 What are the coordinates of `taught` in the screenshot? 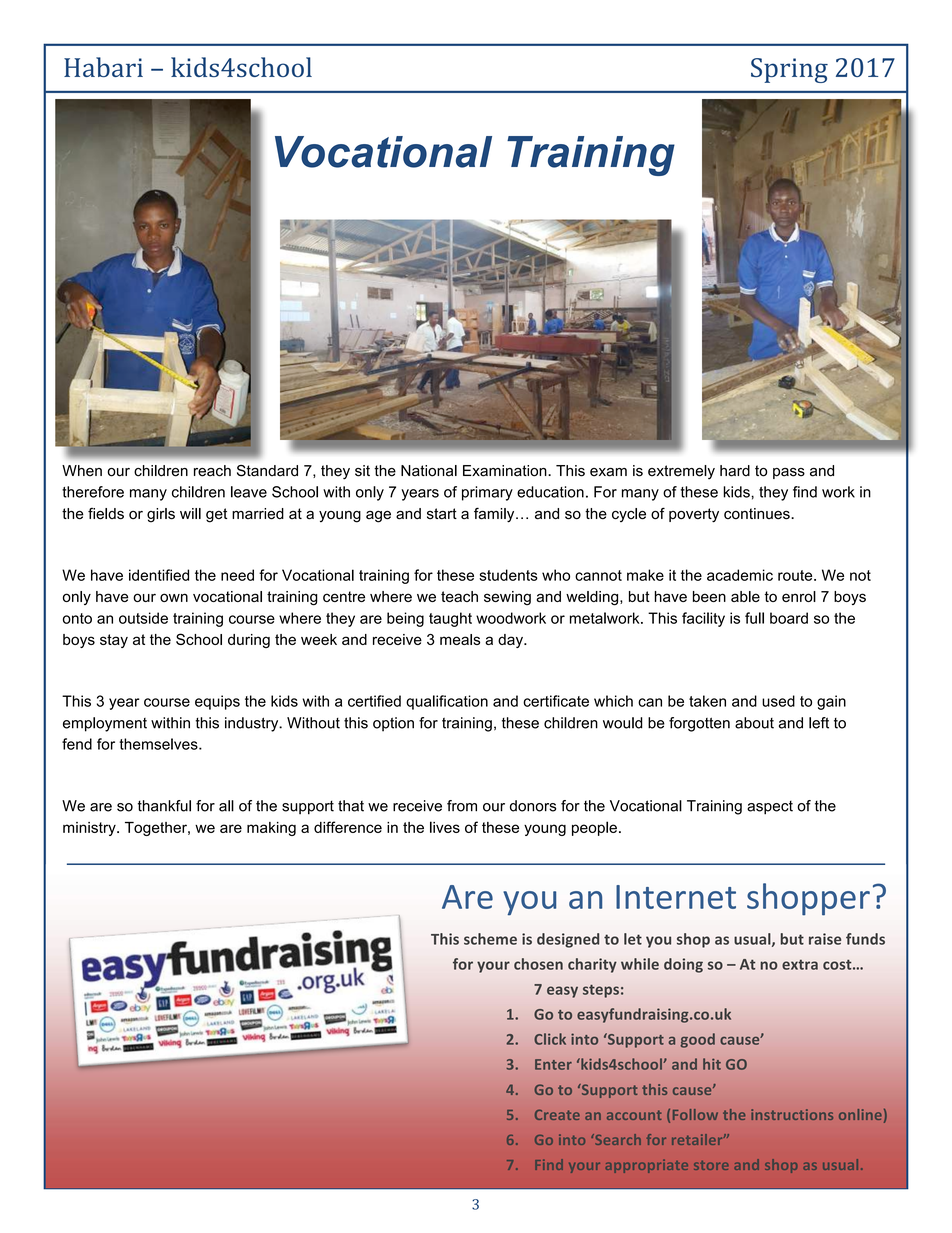 It's located at (450, 619).
